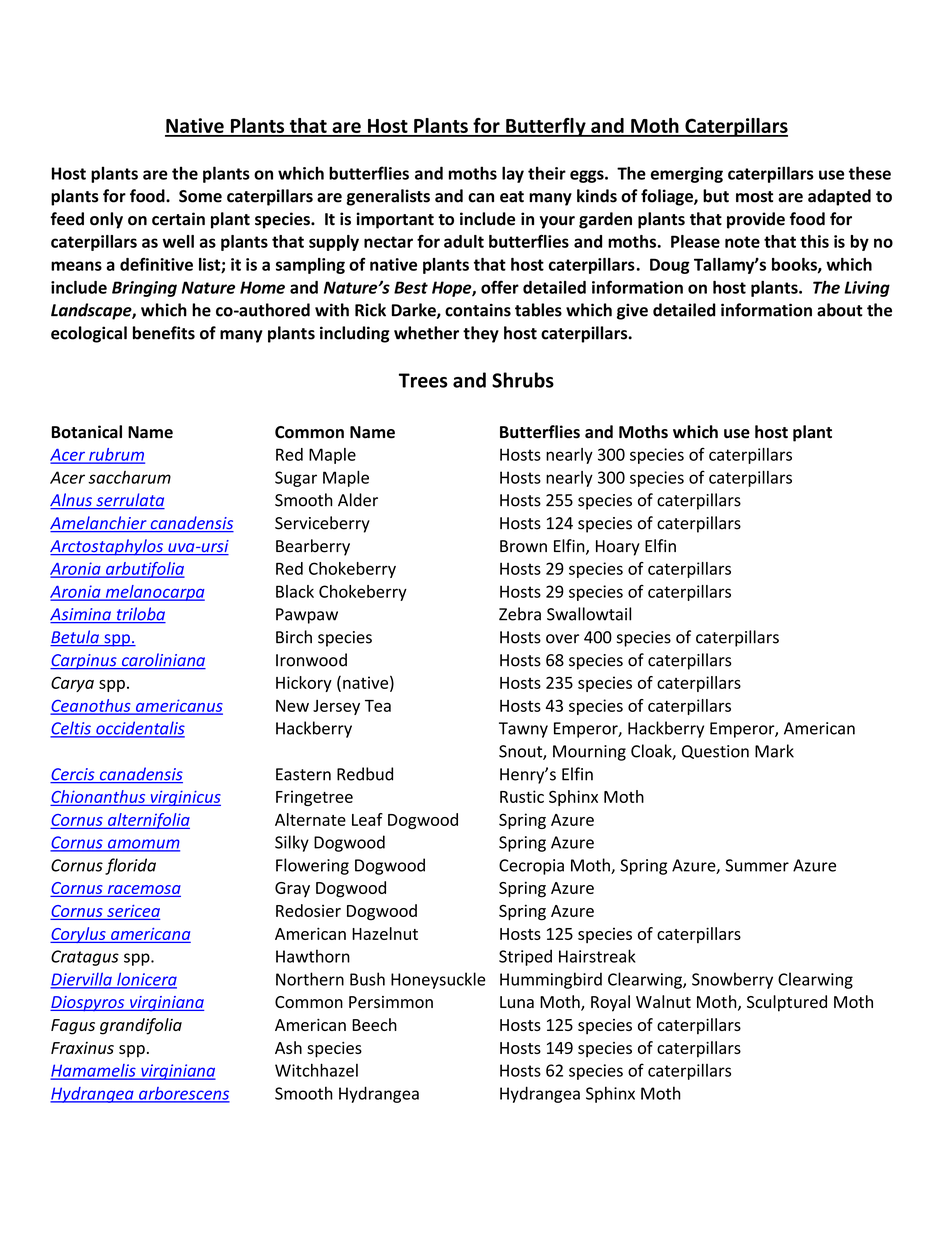  What do you see at coordinates (840, 310) in the screenshot?
I see `about` at bounding box center [840, 310].
